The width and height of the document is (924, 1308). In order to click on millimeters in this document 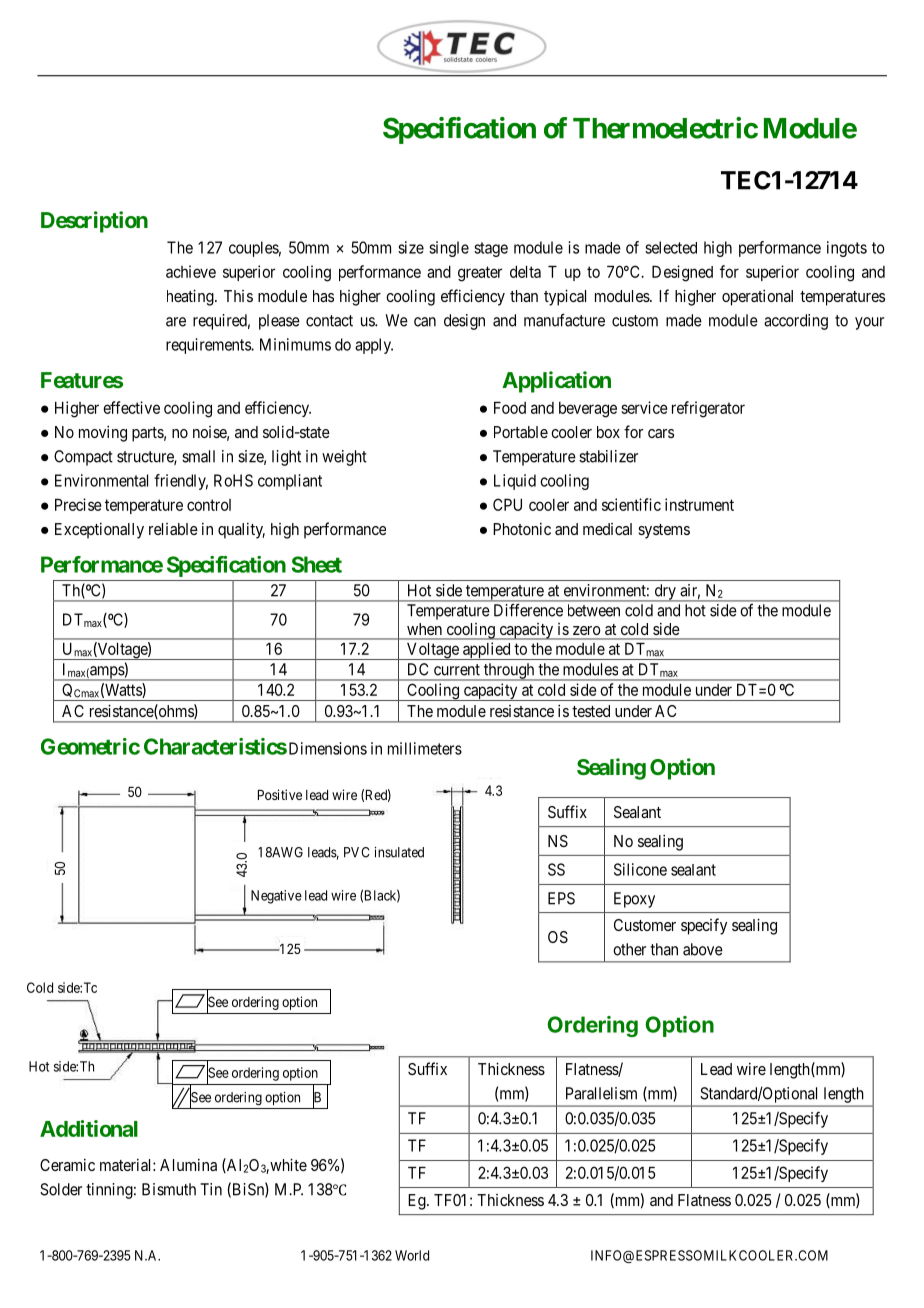, I will do `click(425, 748)`.
